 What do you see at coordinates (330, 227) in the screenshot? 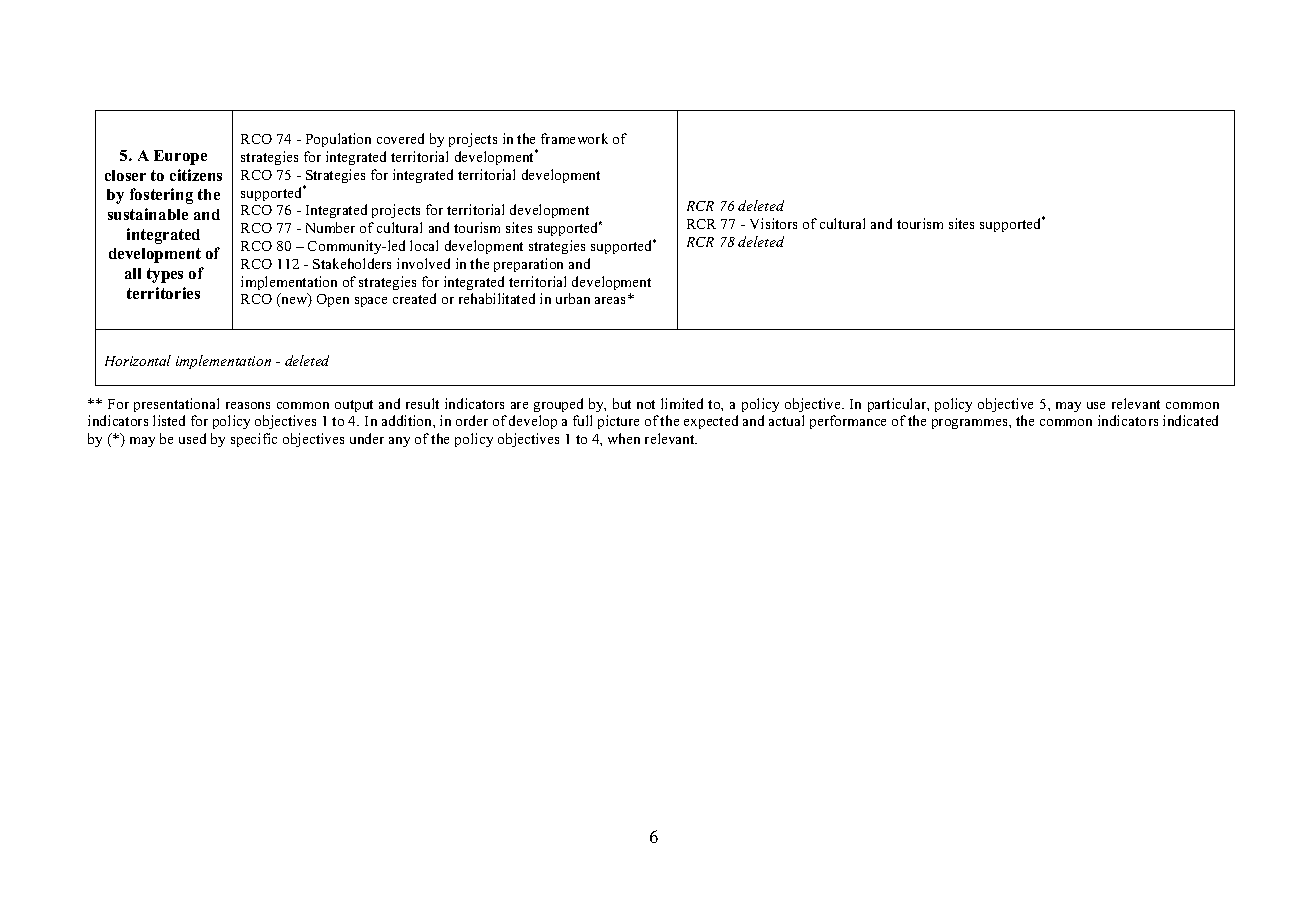
I see `Number` at bounding box center [330, 227].
